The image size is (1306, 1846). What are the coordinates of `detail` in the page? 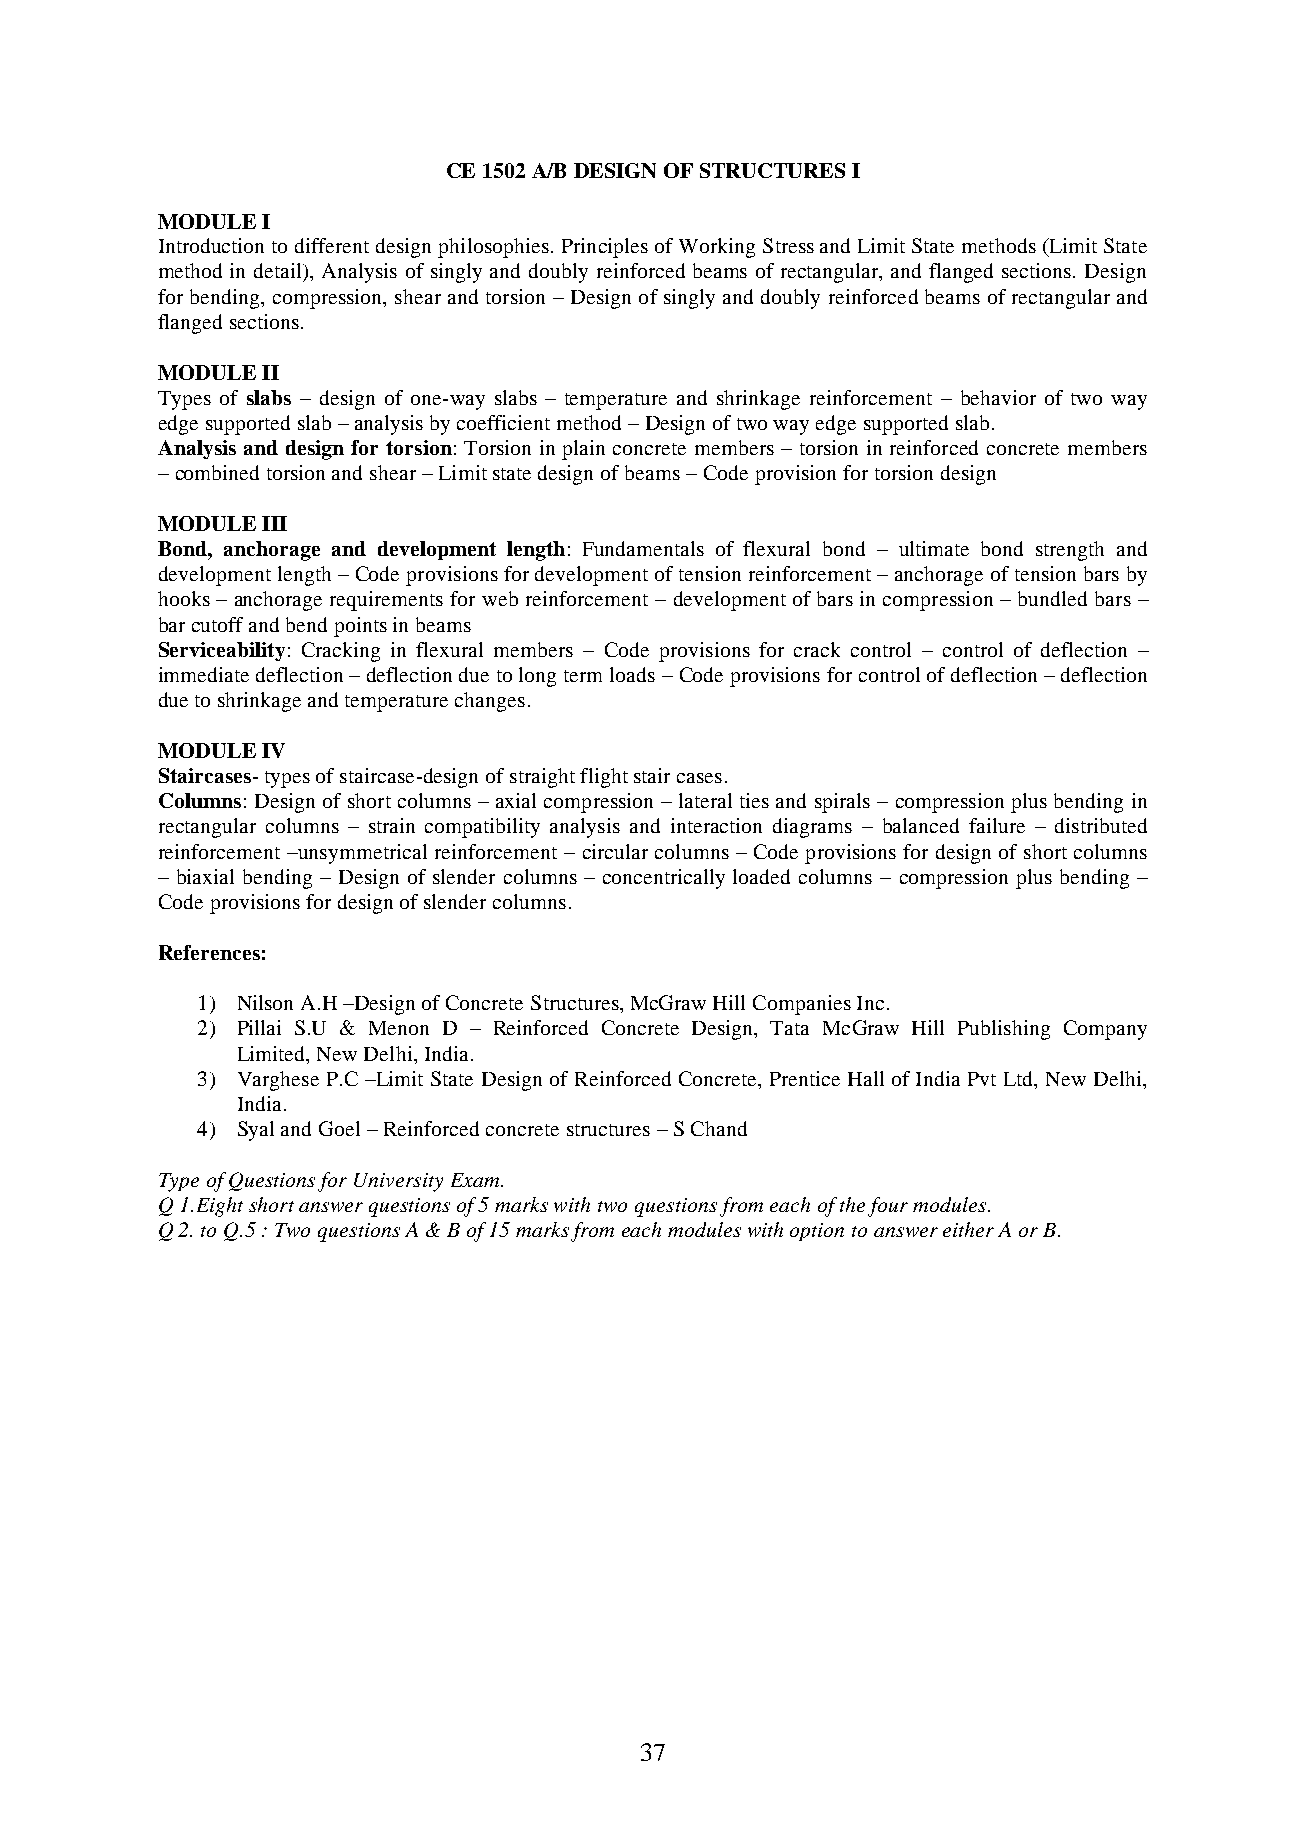 It's located at (279, 272).
